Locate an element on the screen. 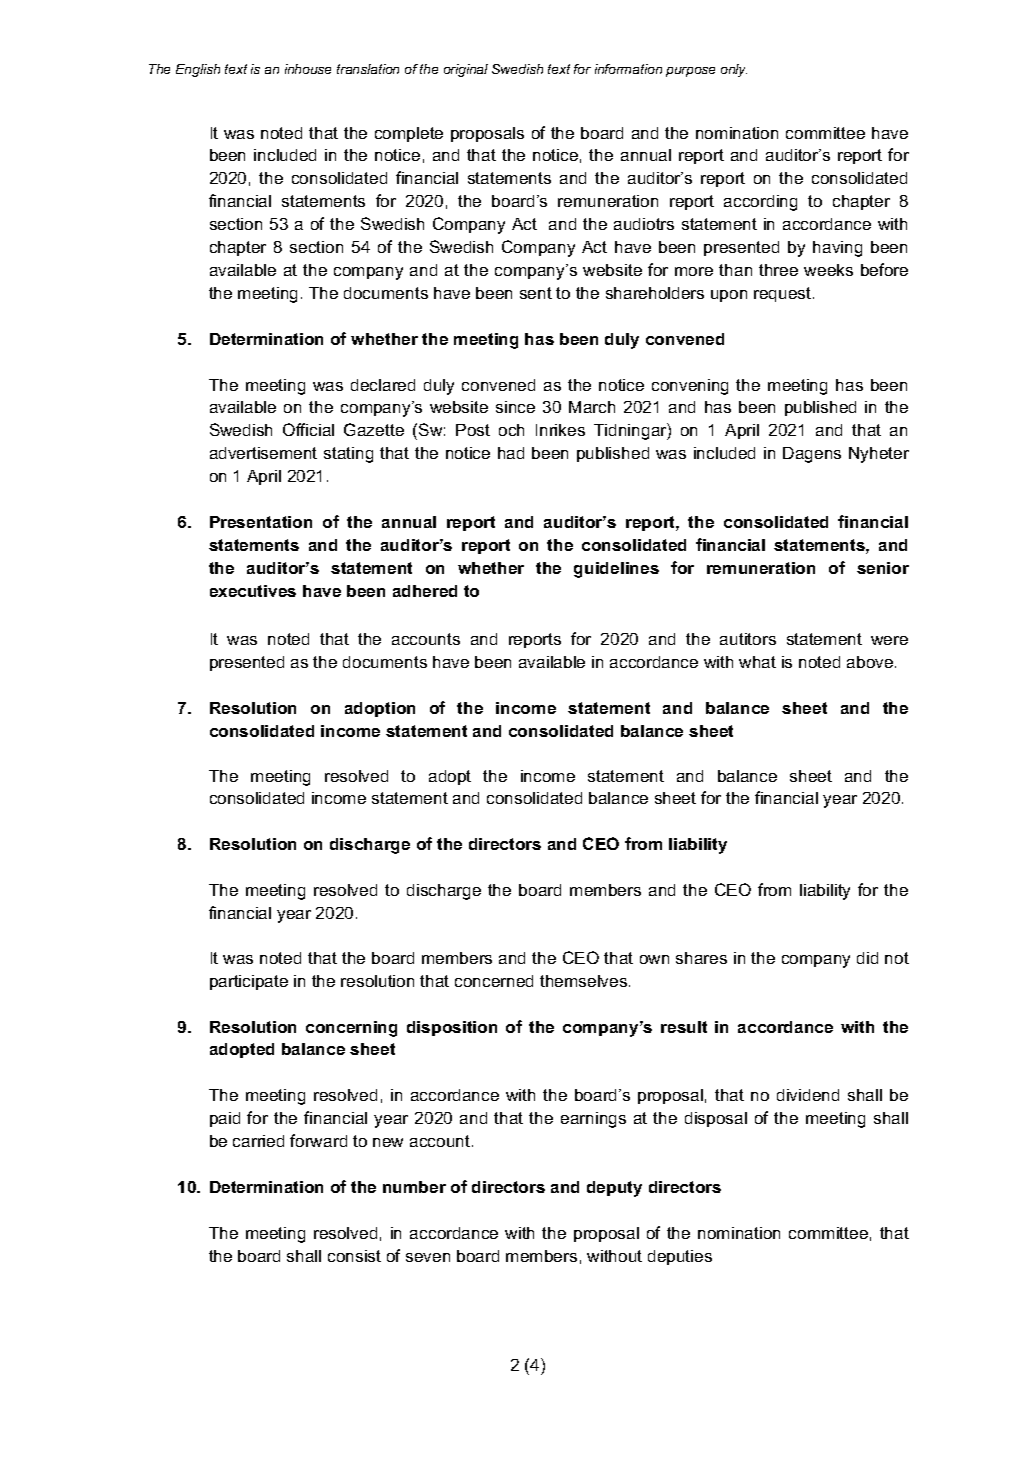  concerning is located at coordinates (351, 1029).
